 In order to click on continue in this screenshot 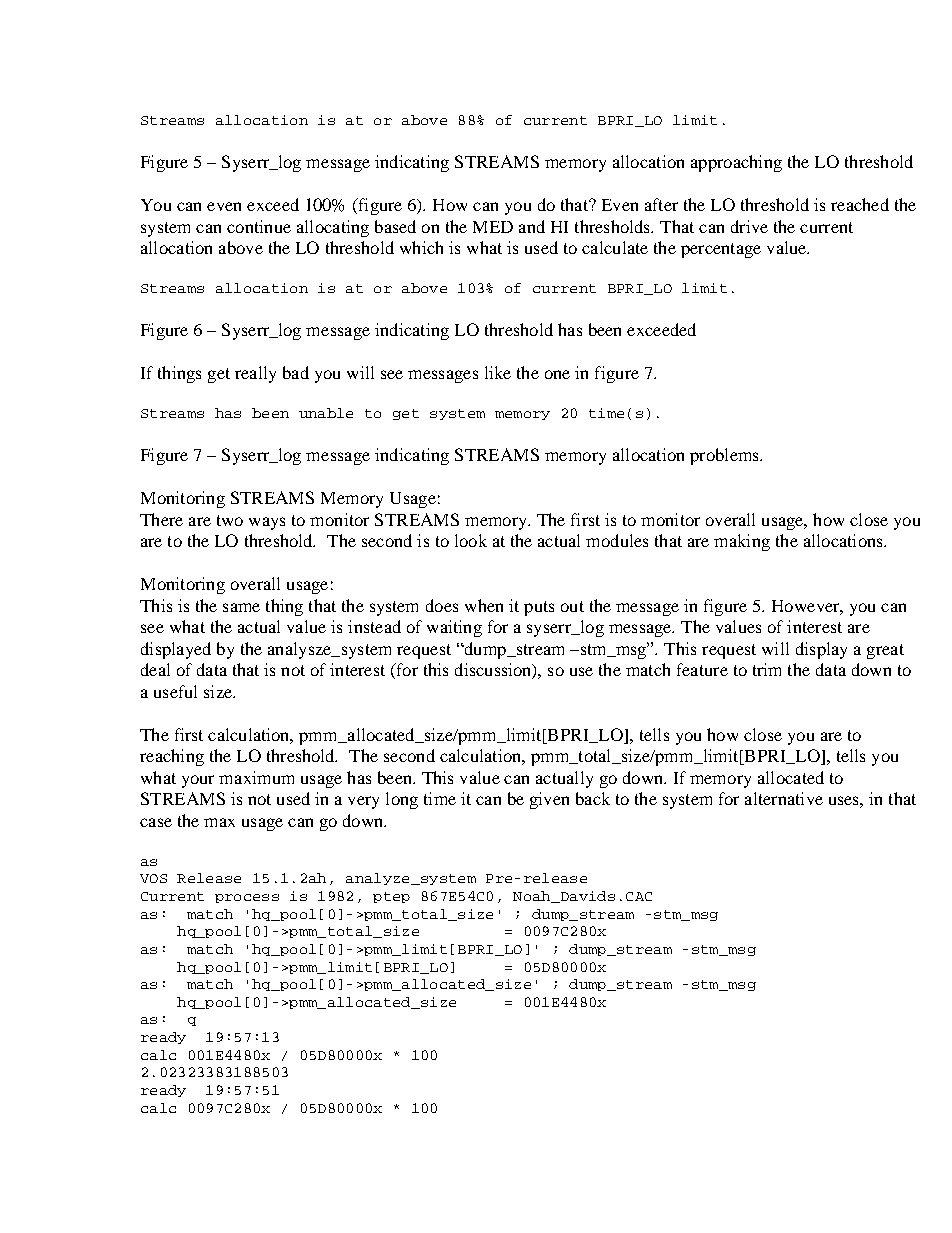, I will do `click(259, 226)`.
